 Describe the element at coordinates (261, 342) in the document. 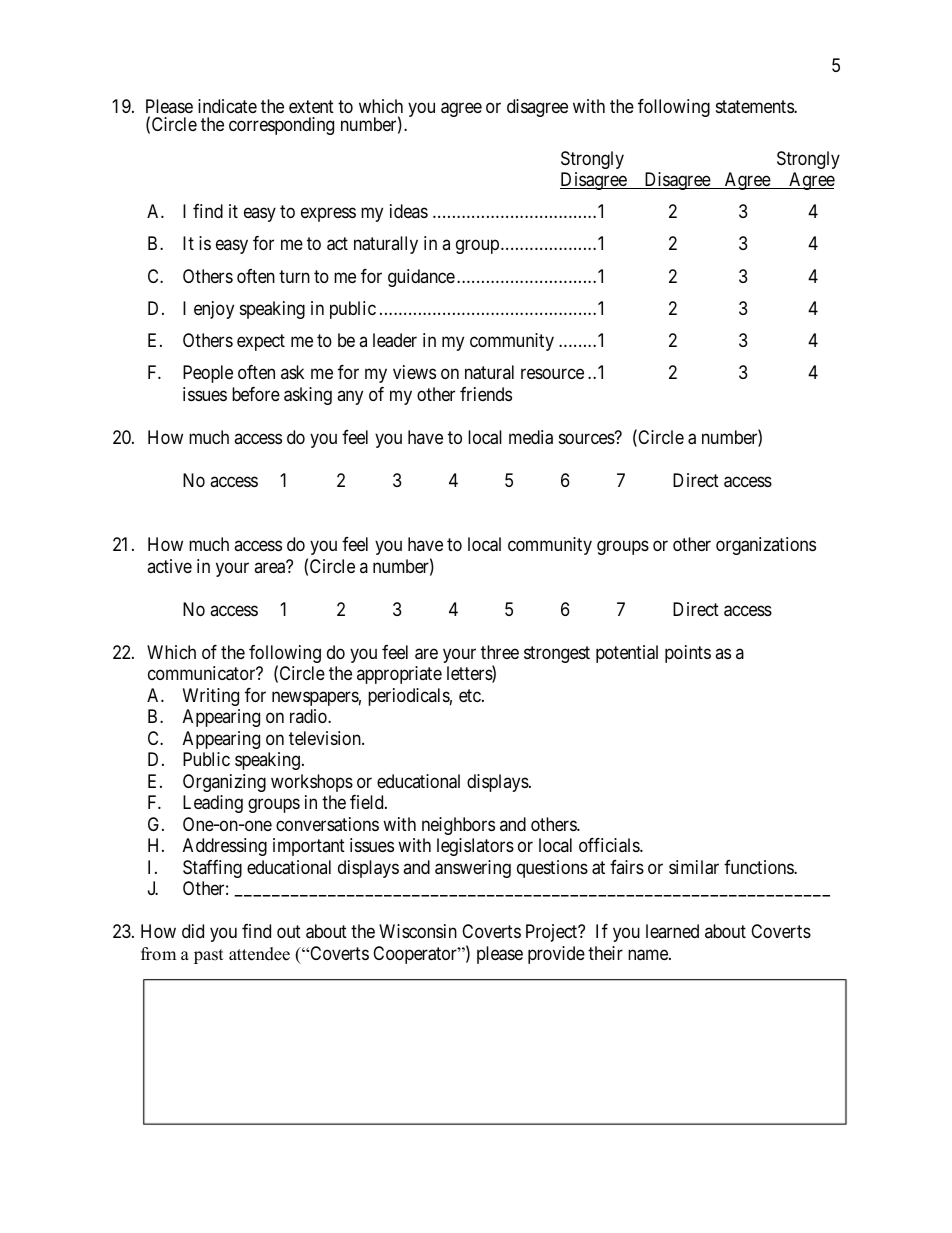

I see `expect` at that location.
